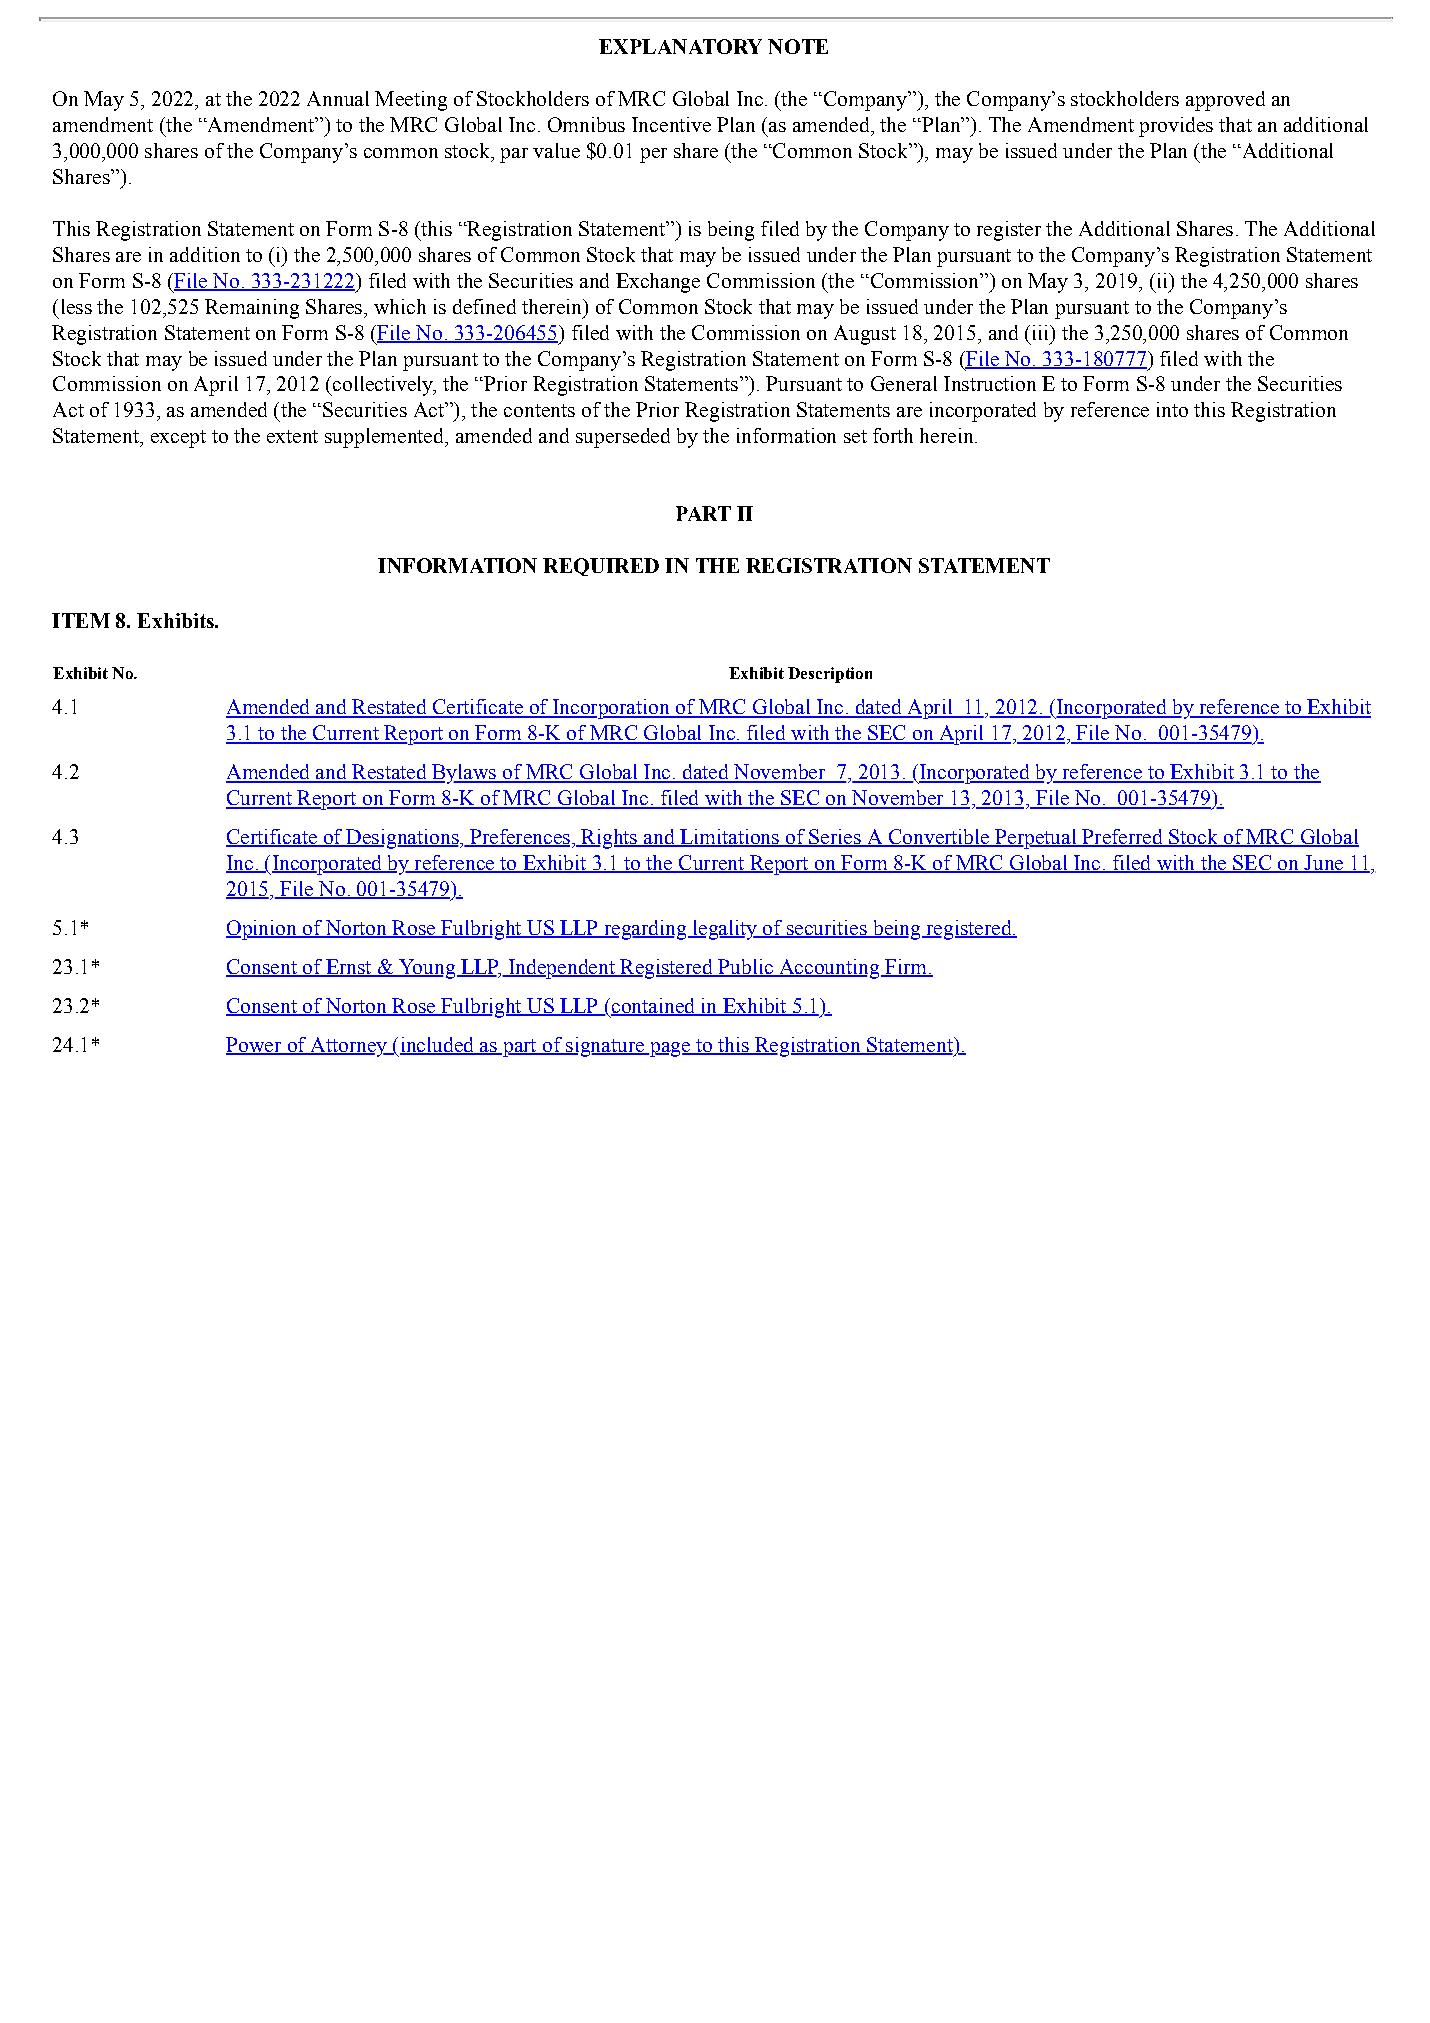  I want to click on REQUIRED, so click(601, 567).
